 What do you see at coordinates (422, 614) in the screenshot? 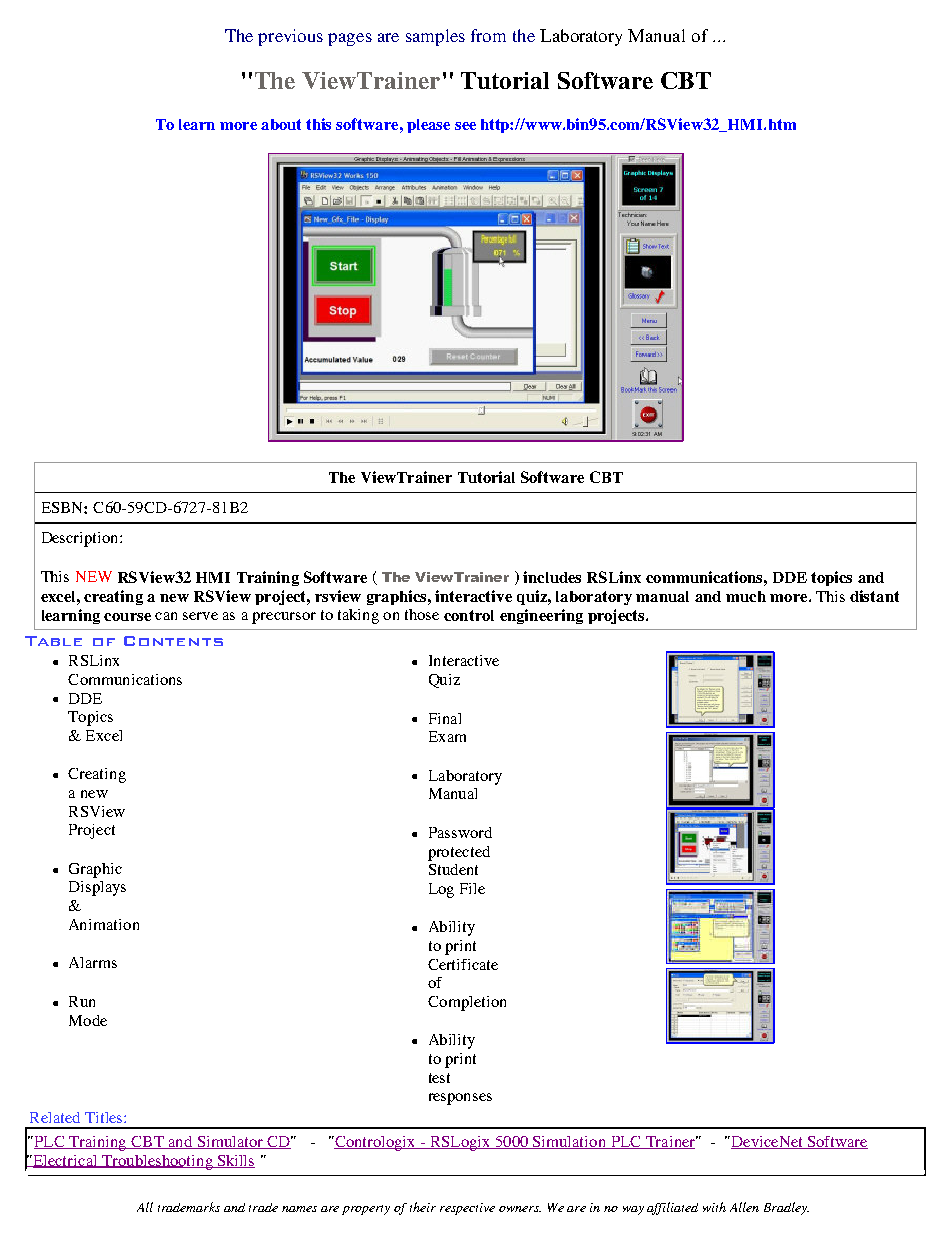
I see `those` at bounding box center [422, 614].
